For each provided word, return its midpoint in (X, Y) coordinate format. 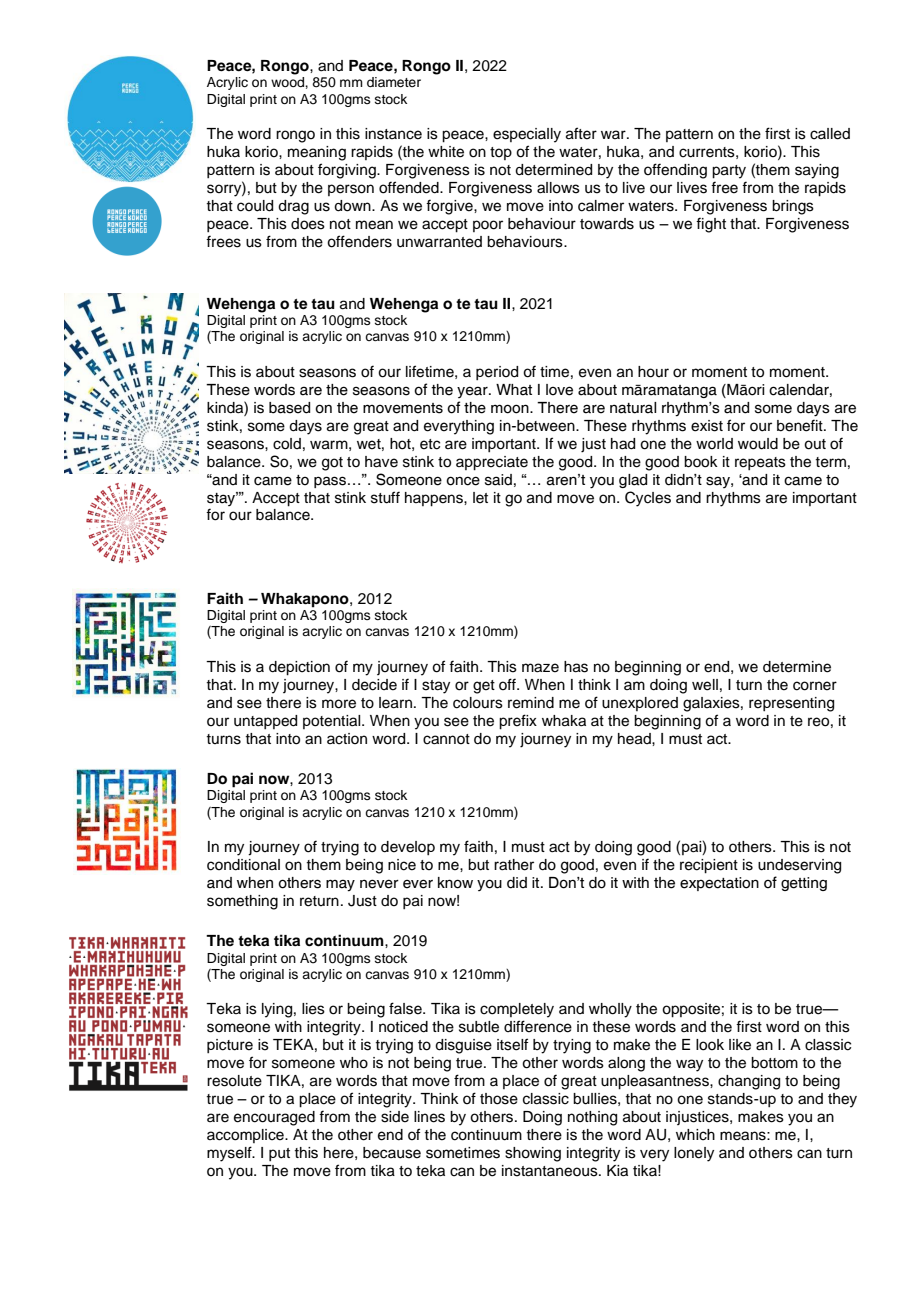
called (830, 134)
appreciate (492, 463)
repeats (760, 463)
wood (288, 82)
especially (527, 135)
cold (287, 444)
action (347, 739)
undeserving (799, 866)
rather (514, 865)
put (279, 1154)
